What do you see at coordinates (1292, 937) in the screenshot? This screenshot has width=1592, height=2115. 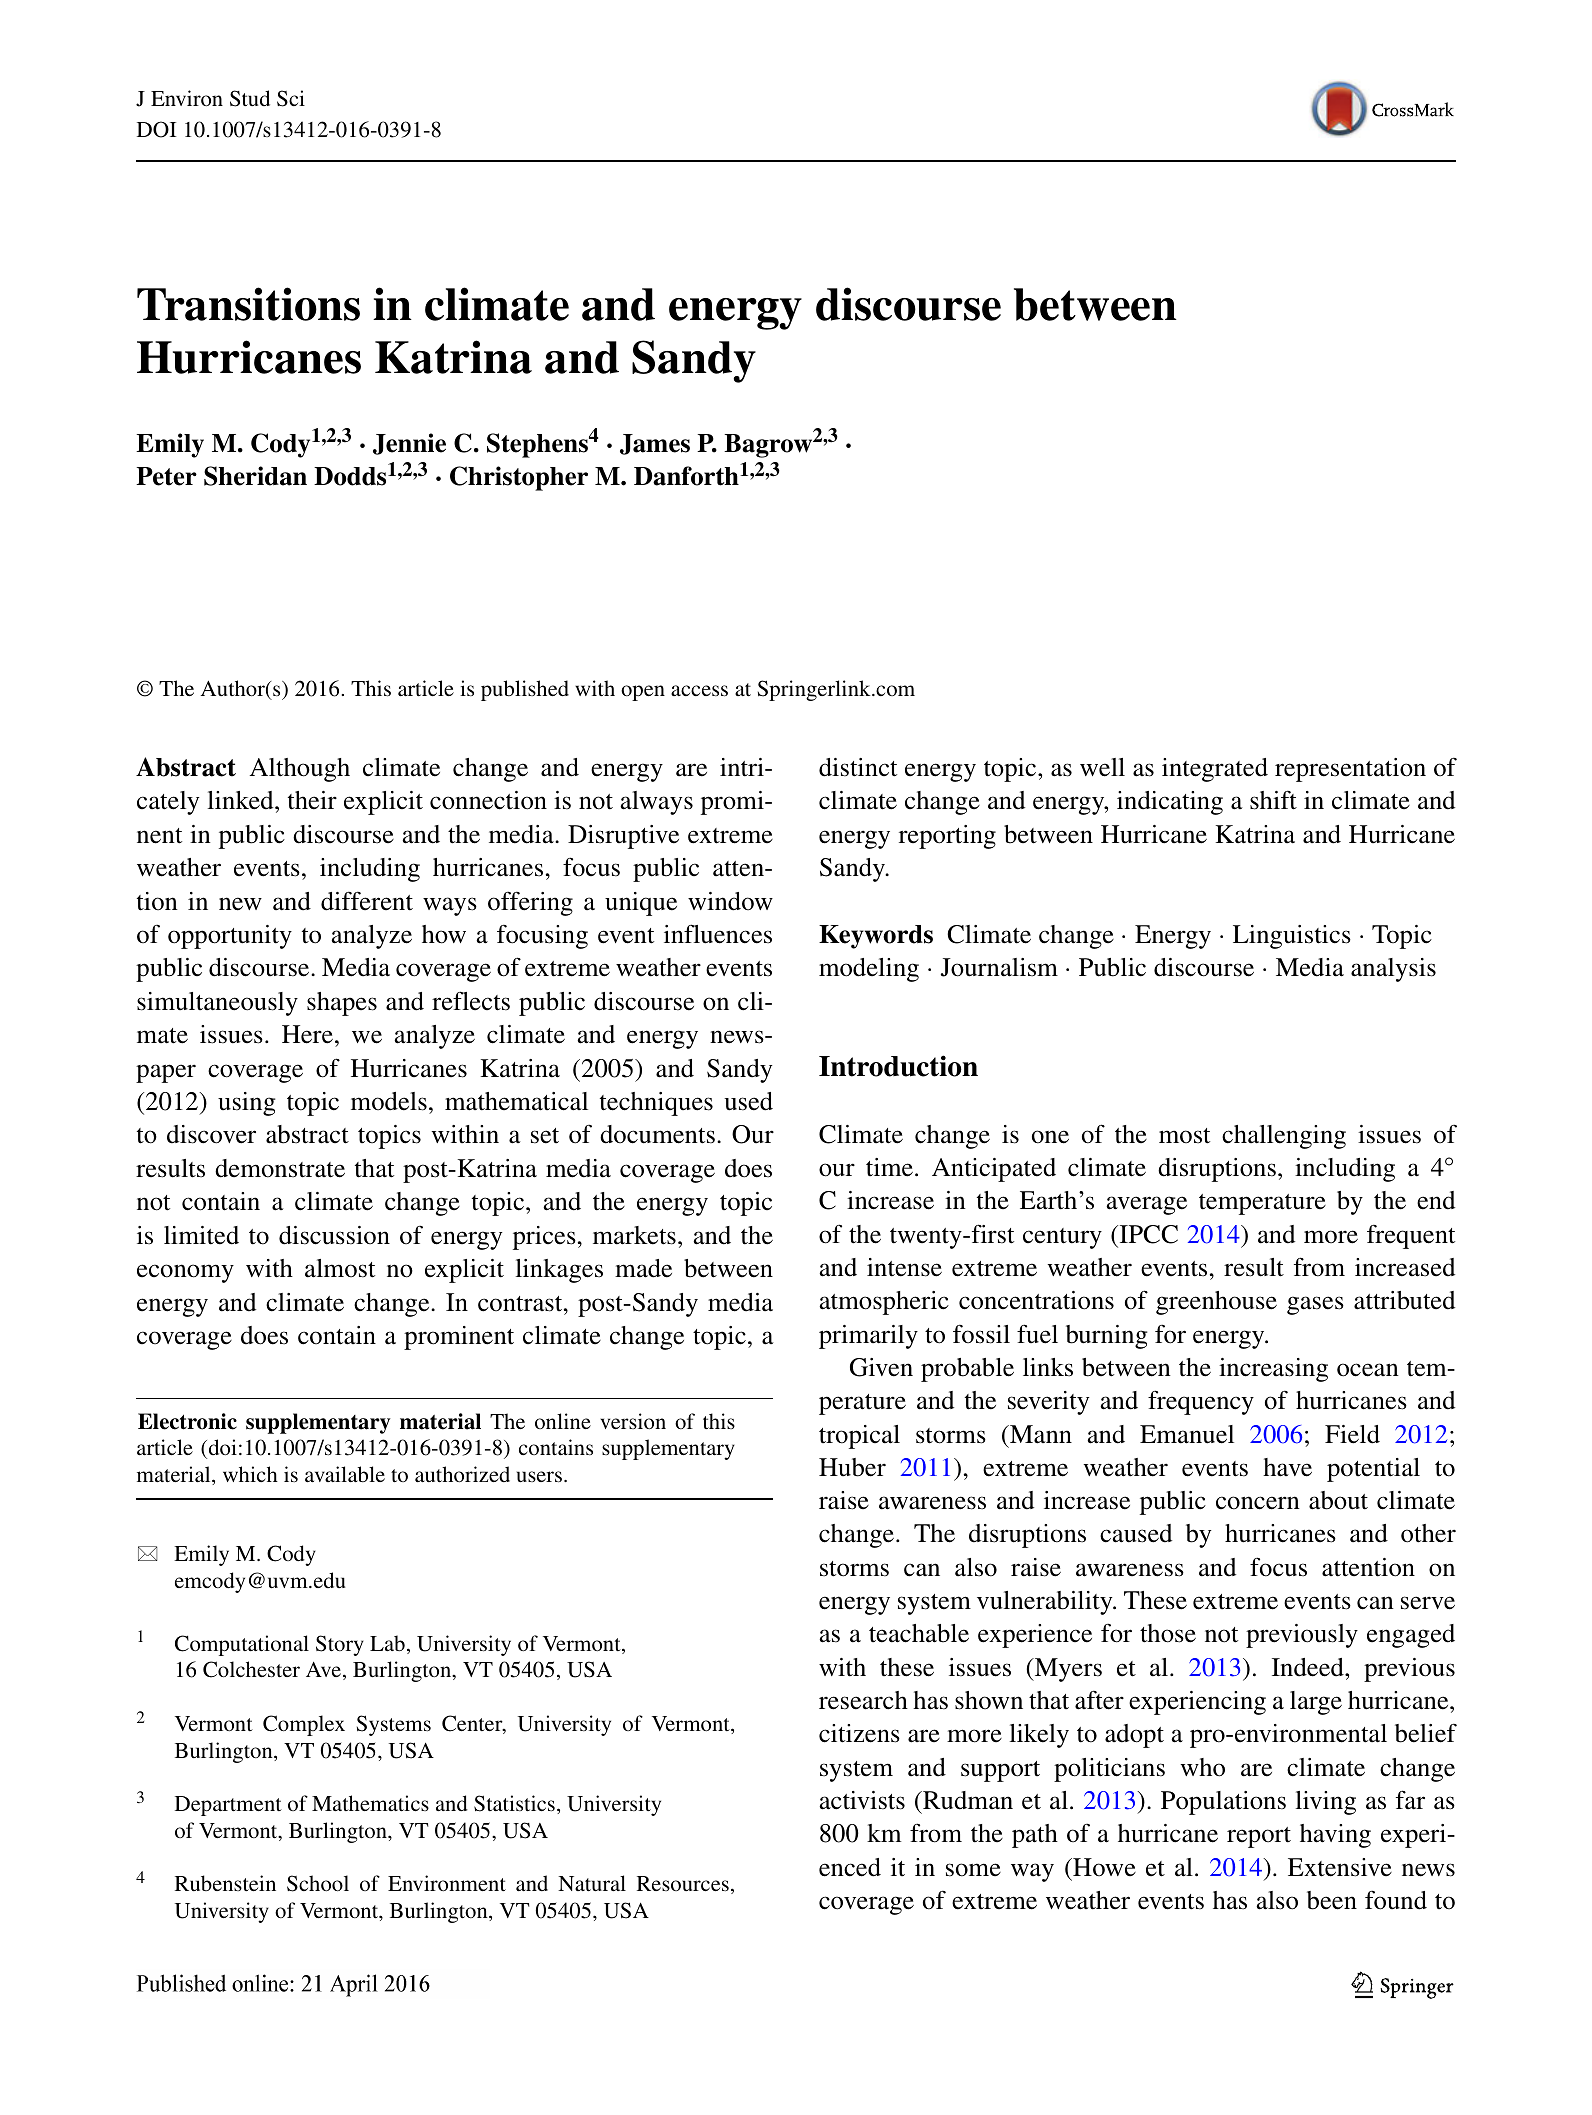 I see `Linguistics` at bounding box center [1292, 937].
